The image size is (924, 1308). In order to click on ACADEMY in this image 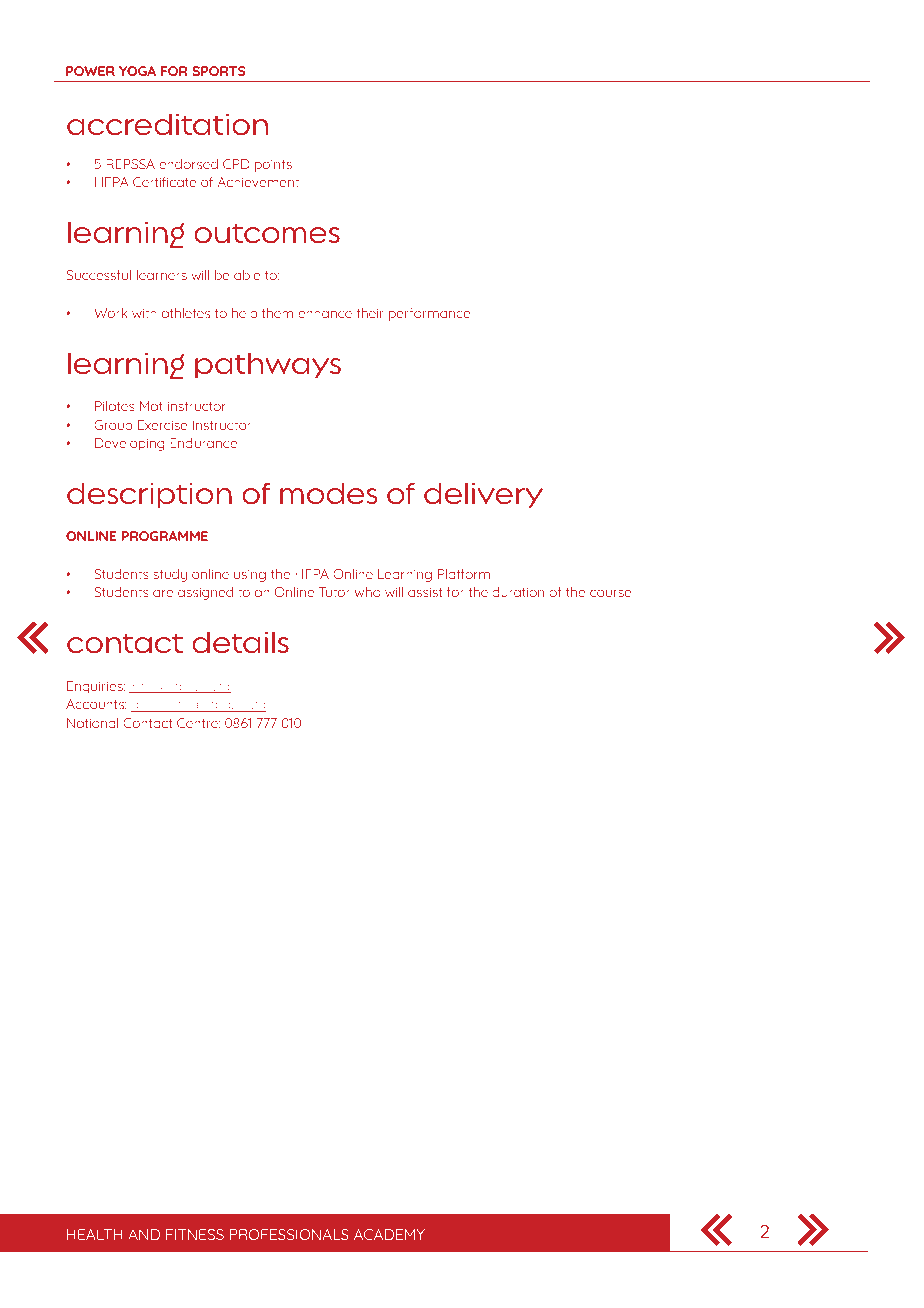, I will do `click(389, 1234)`.
